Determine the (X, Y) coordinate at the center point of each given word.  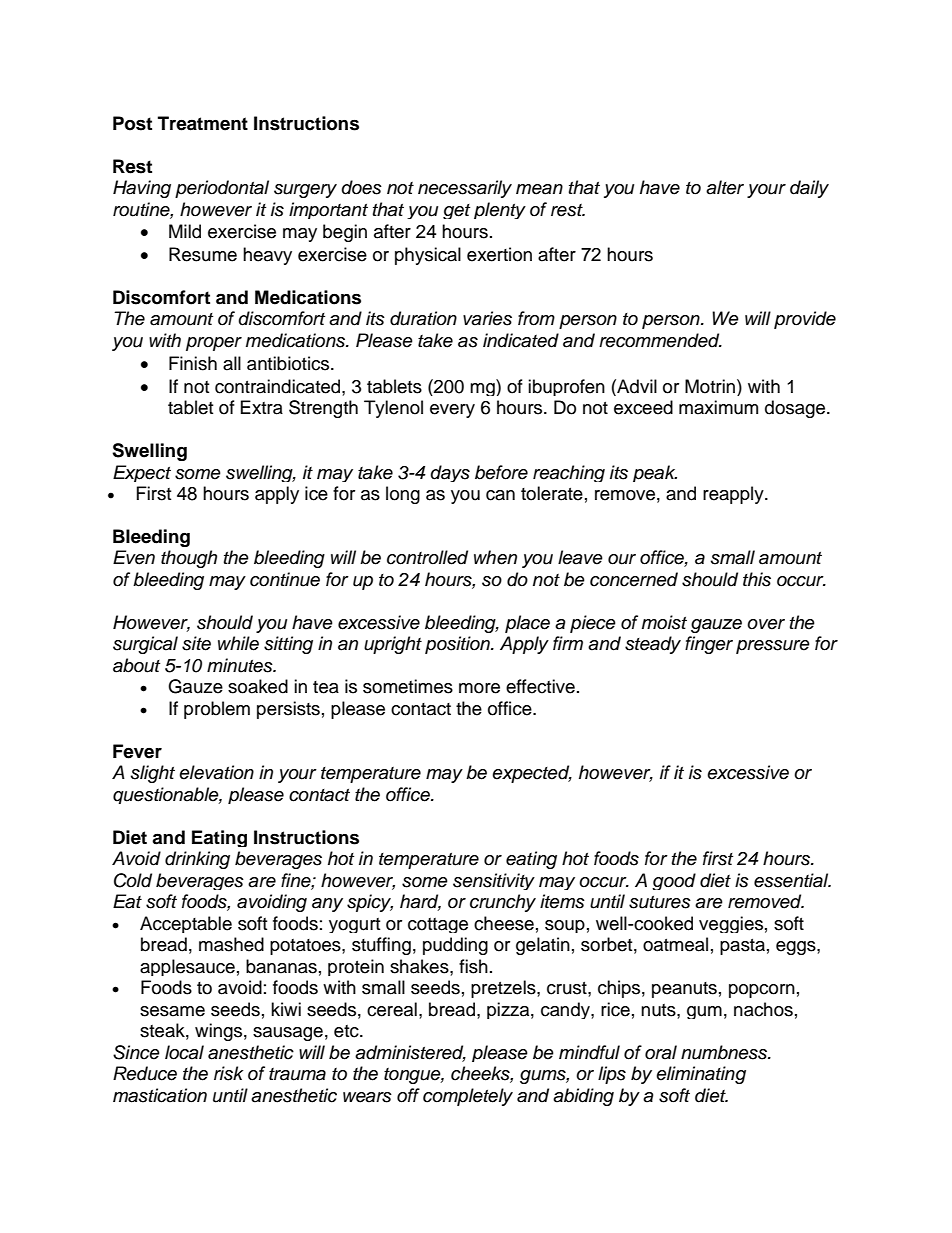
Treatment (203, 123)
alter (725, 187)
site (196, 643)
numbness (725, 1052)
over (766, 624)
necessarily (465, 189)
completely (468, 1097)
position (458, 645)
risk (228, 1073)
